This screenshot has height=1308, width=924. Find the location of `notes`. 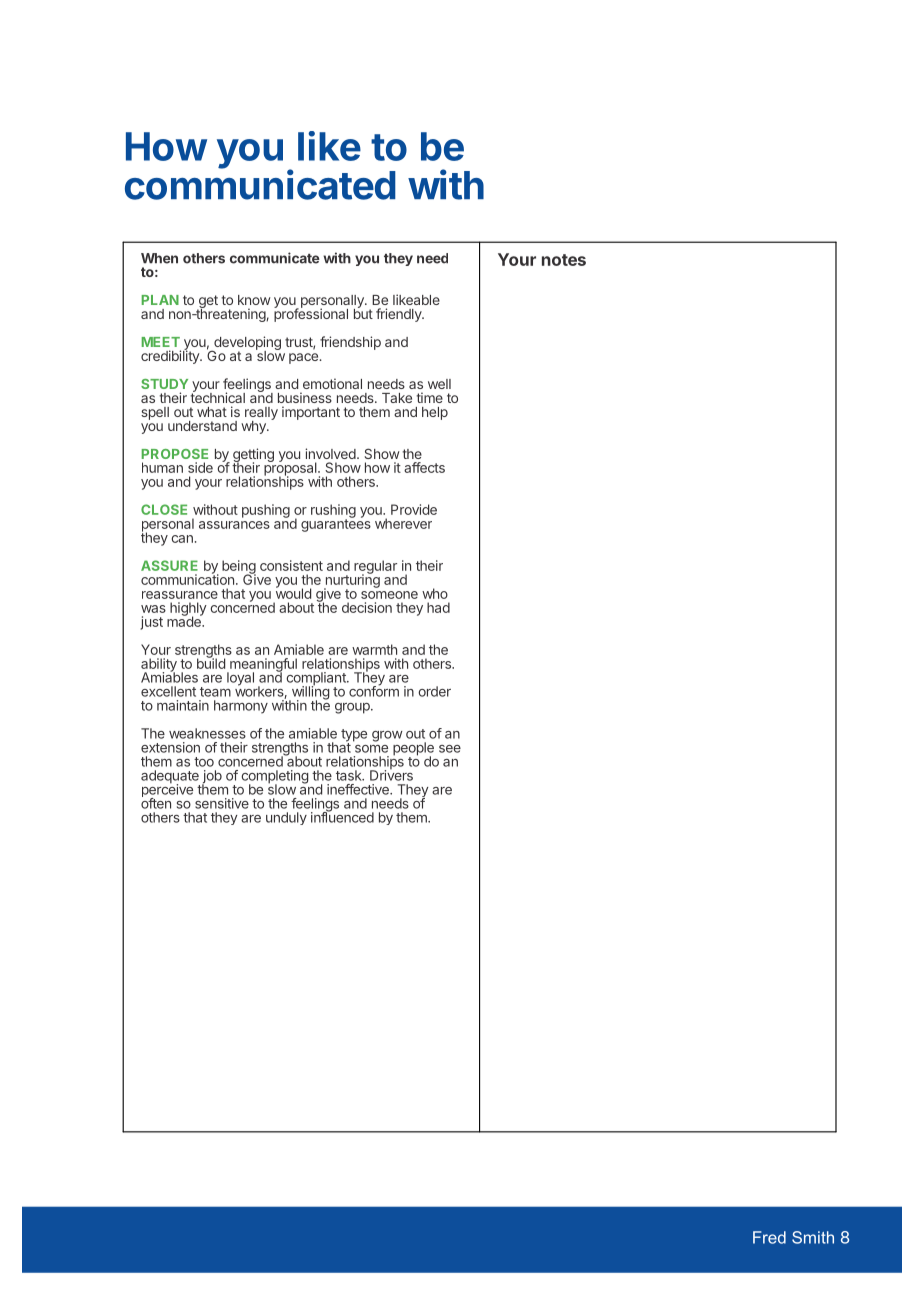

notes is located at coordinates (564, 260).
